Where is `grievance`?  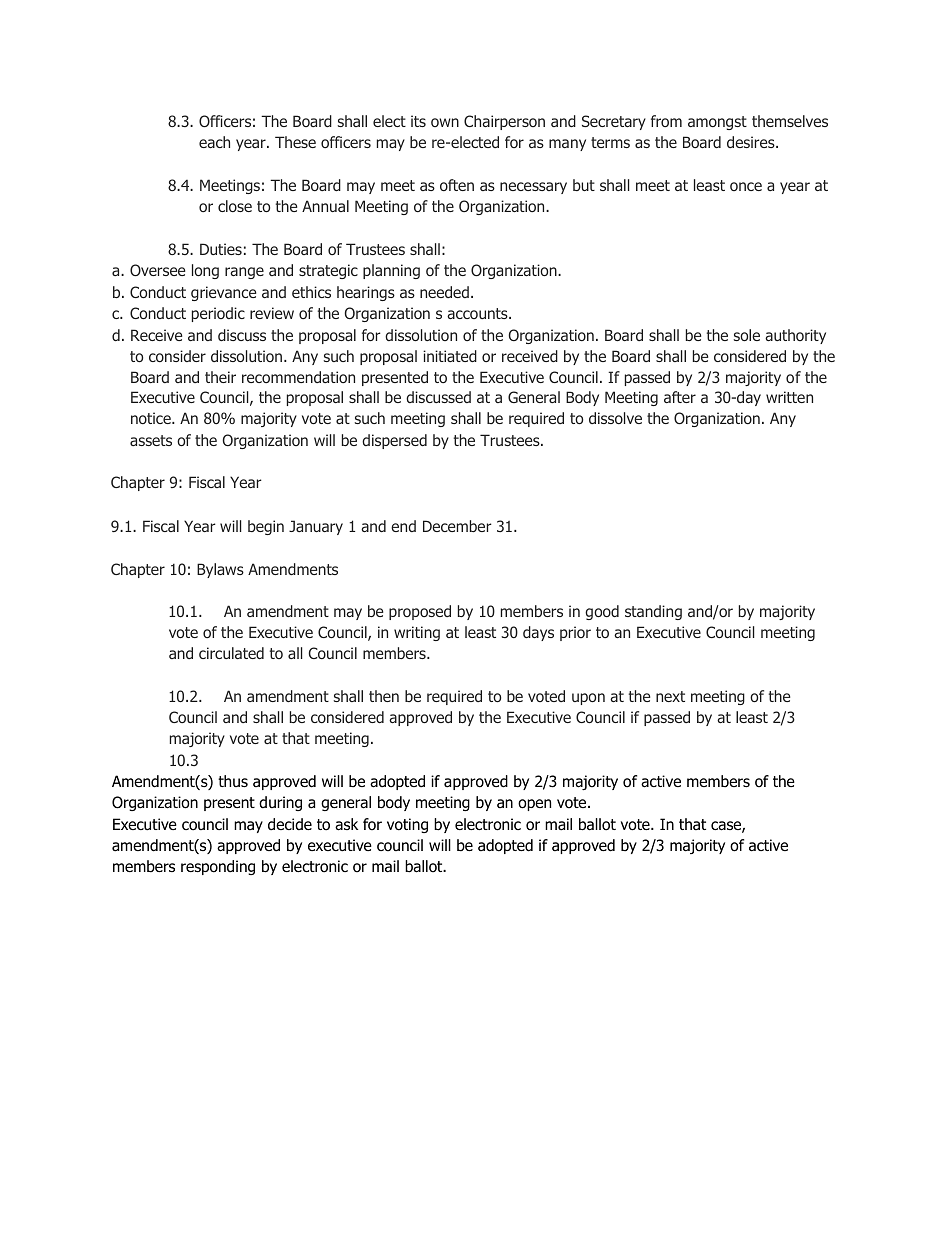
grievance is located at coordinates (223, 293).
